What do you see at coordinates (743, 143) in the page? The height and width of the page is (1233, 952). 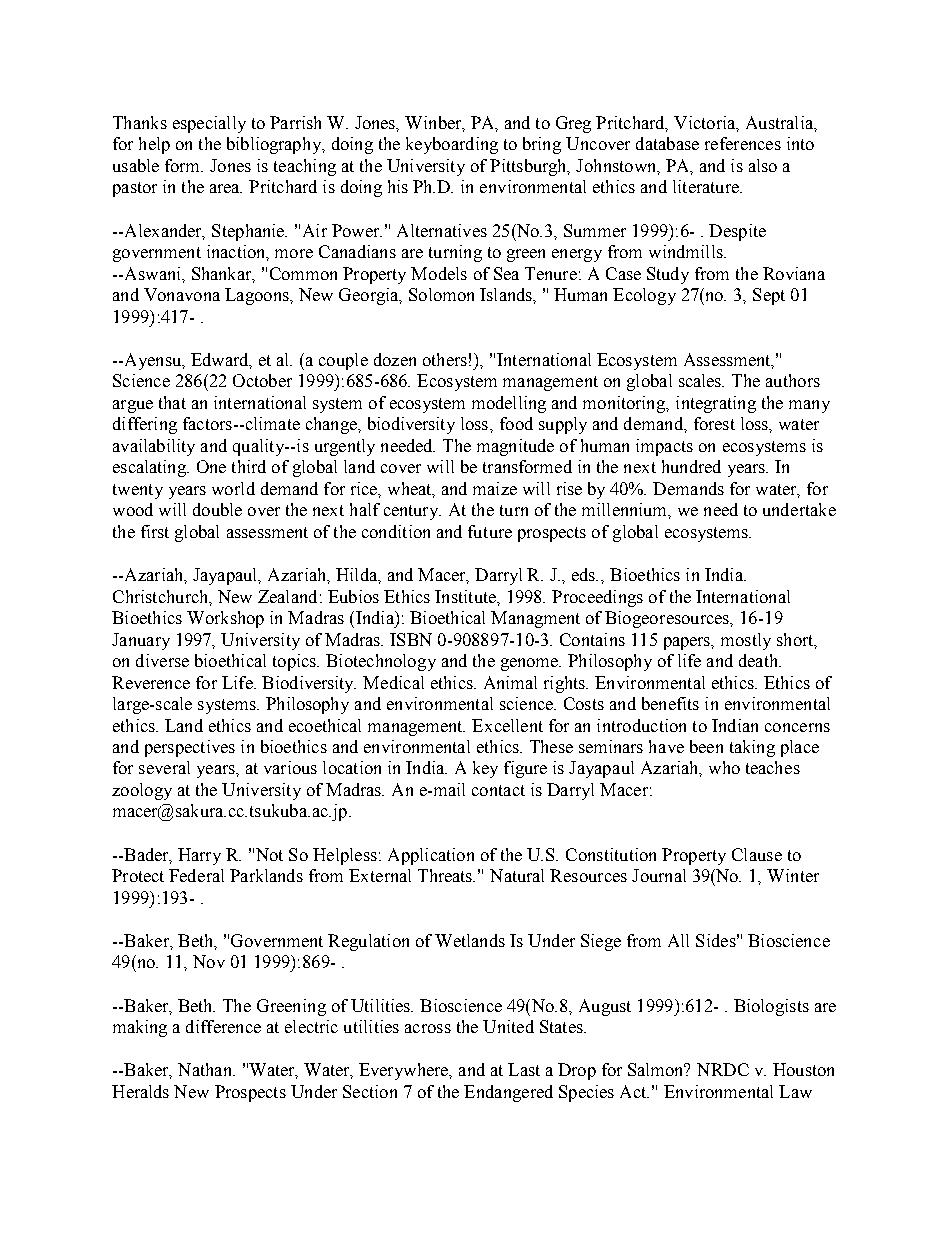 I see `references` at bounding box center [743, 143].
